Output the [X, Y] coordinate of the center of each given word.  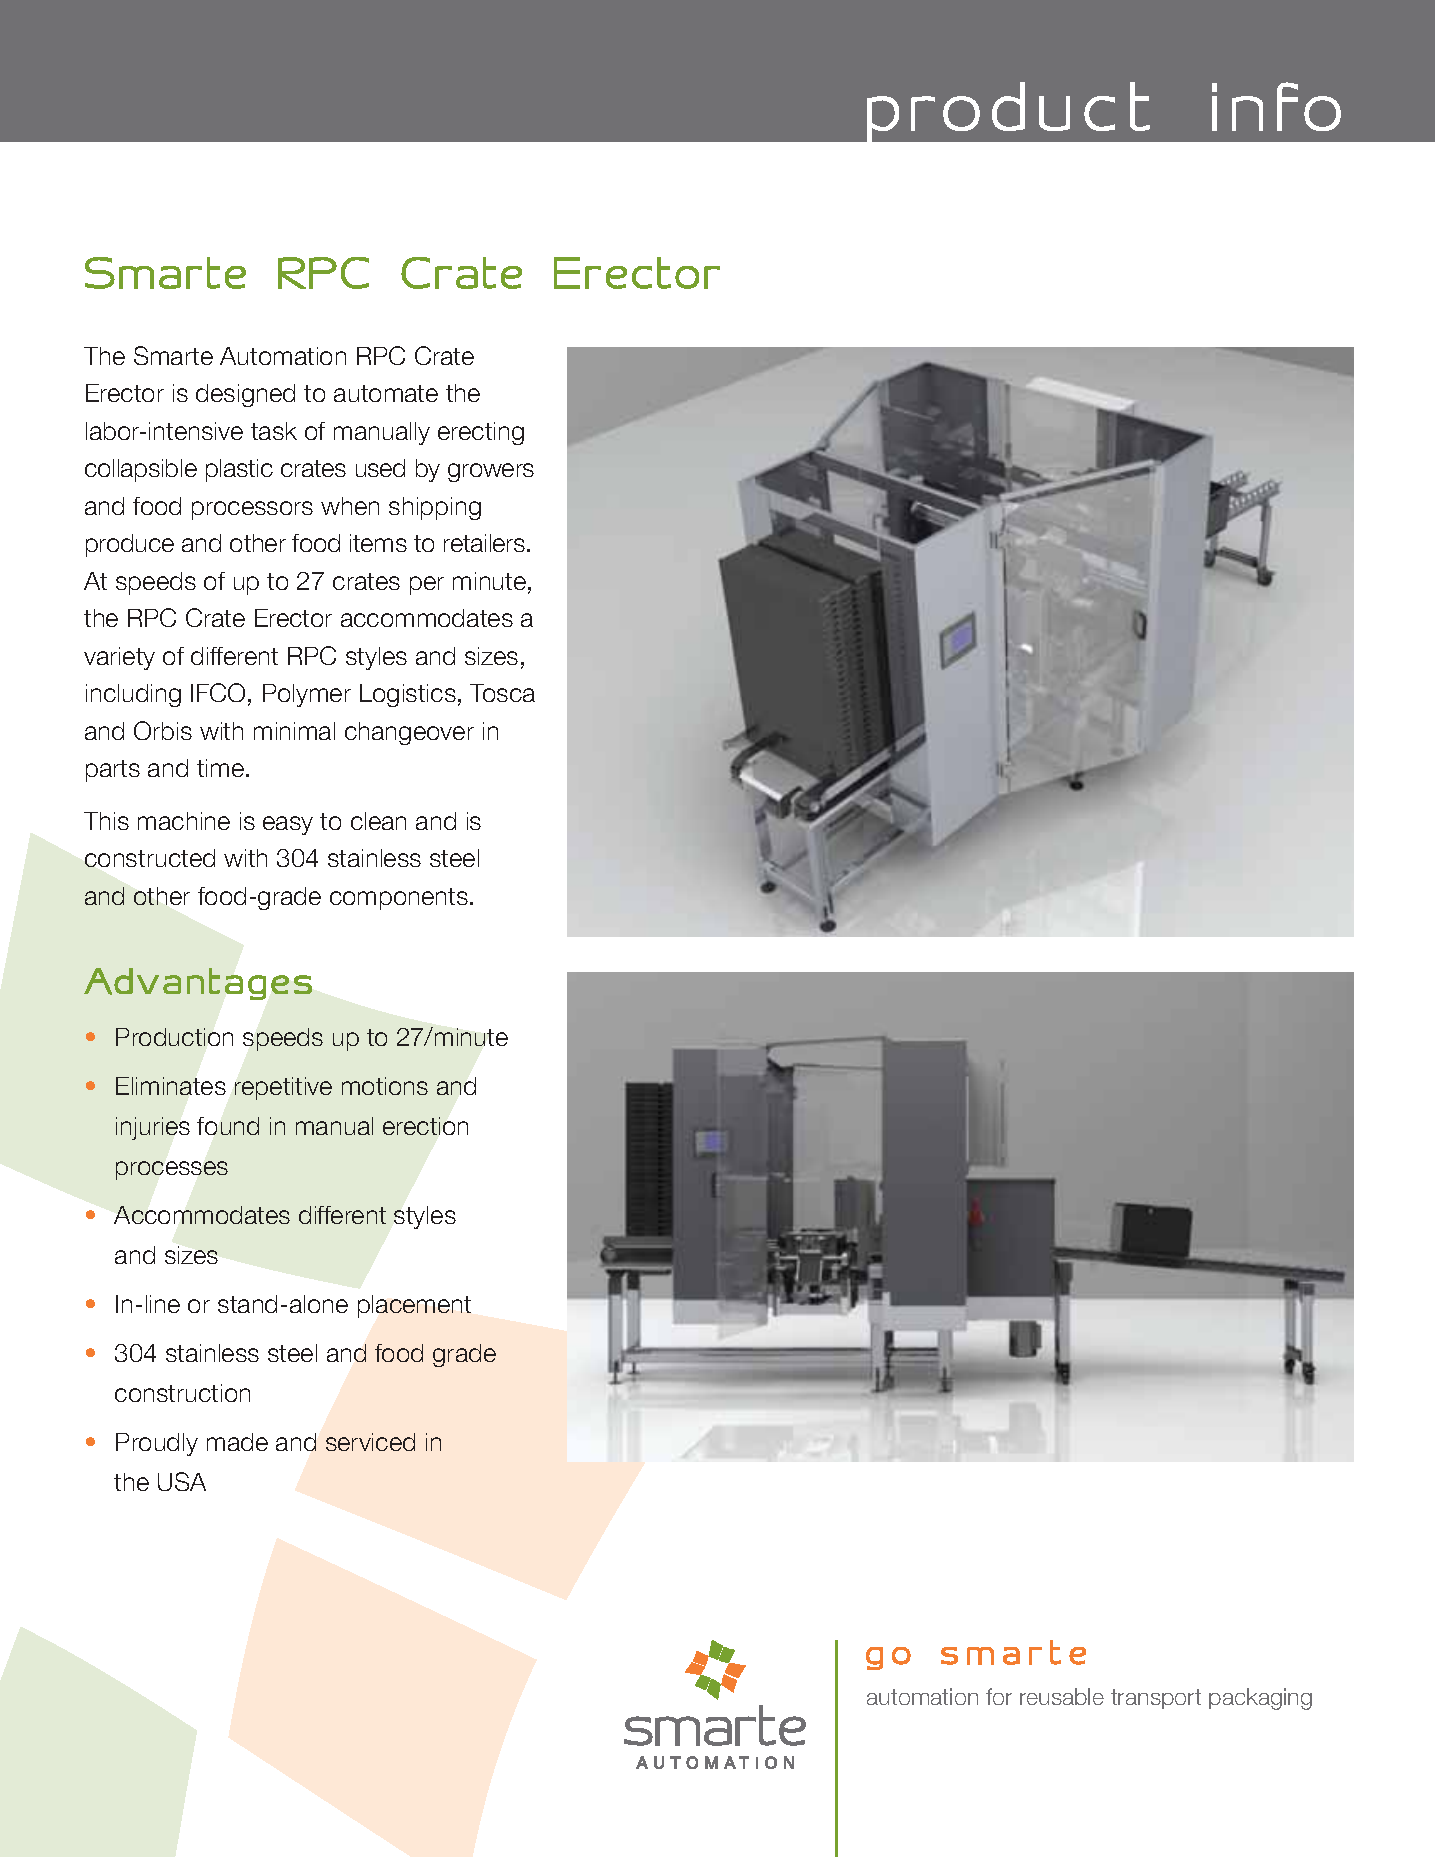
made [237, 1442]
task [274, 431]
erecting [481, 433]
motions [385, 1086]
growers [491, 472]
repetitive [283, 1088]
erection [425, 1126]
